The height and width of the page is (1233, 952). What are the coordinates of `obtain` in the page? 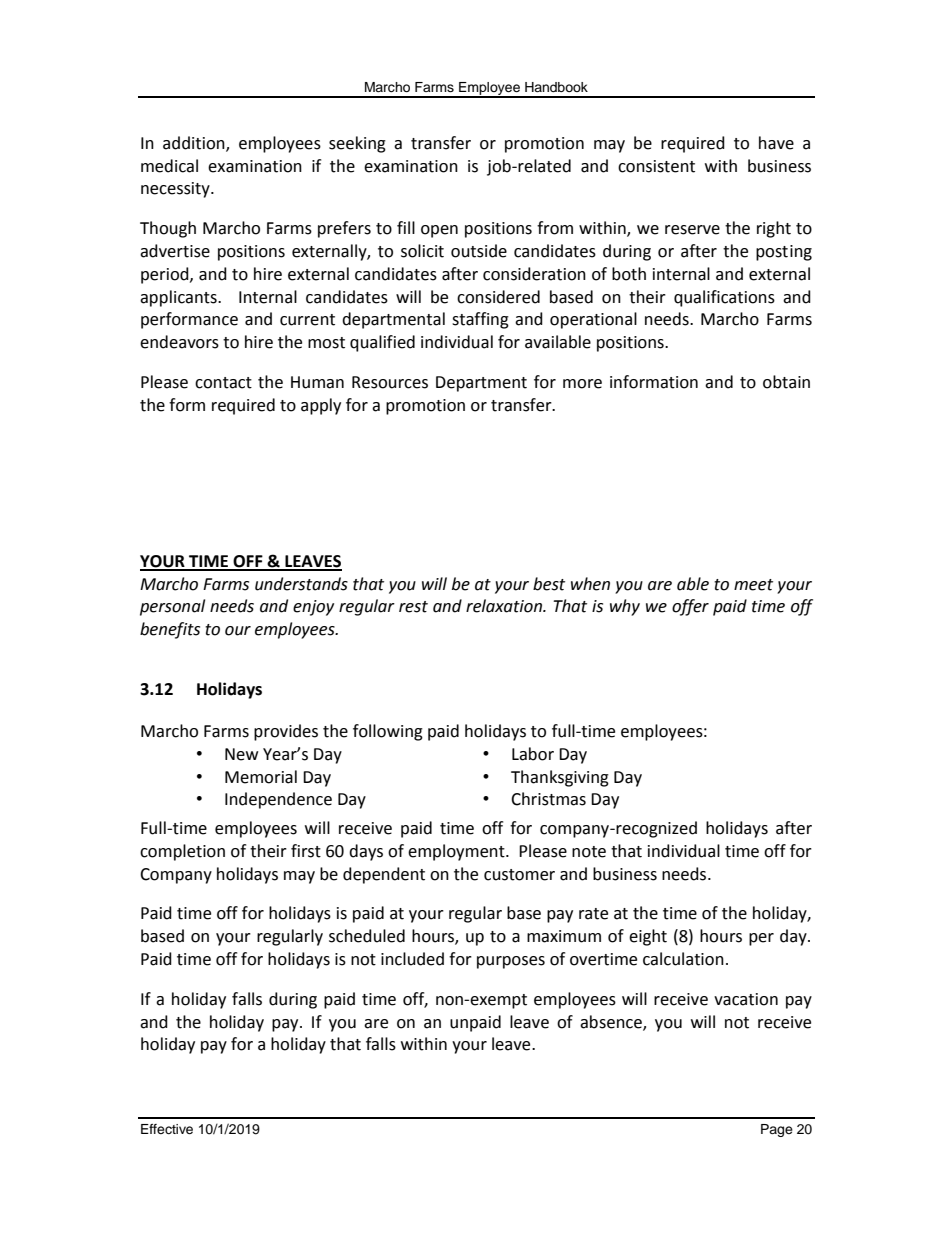 It's located at (786, 382).
